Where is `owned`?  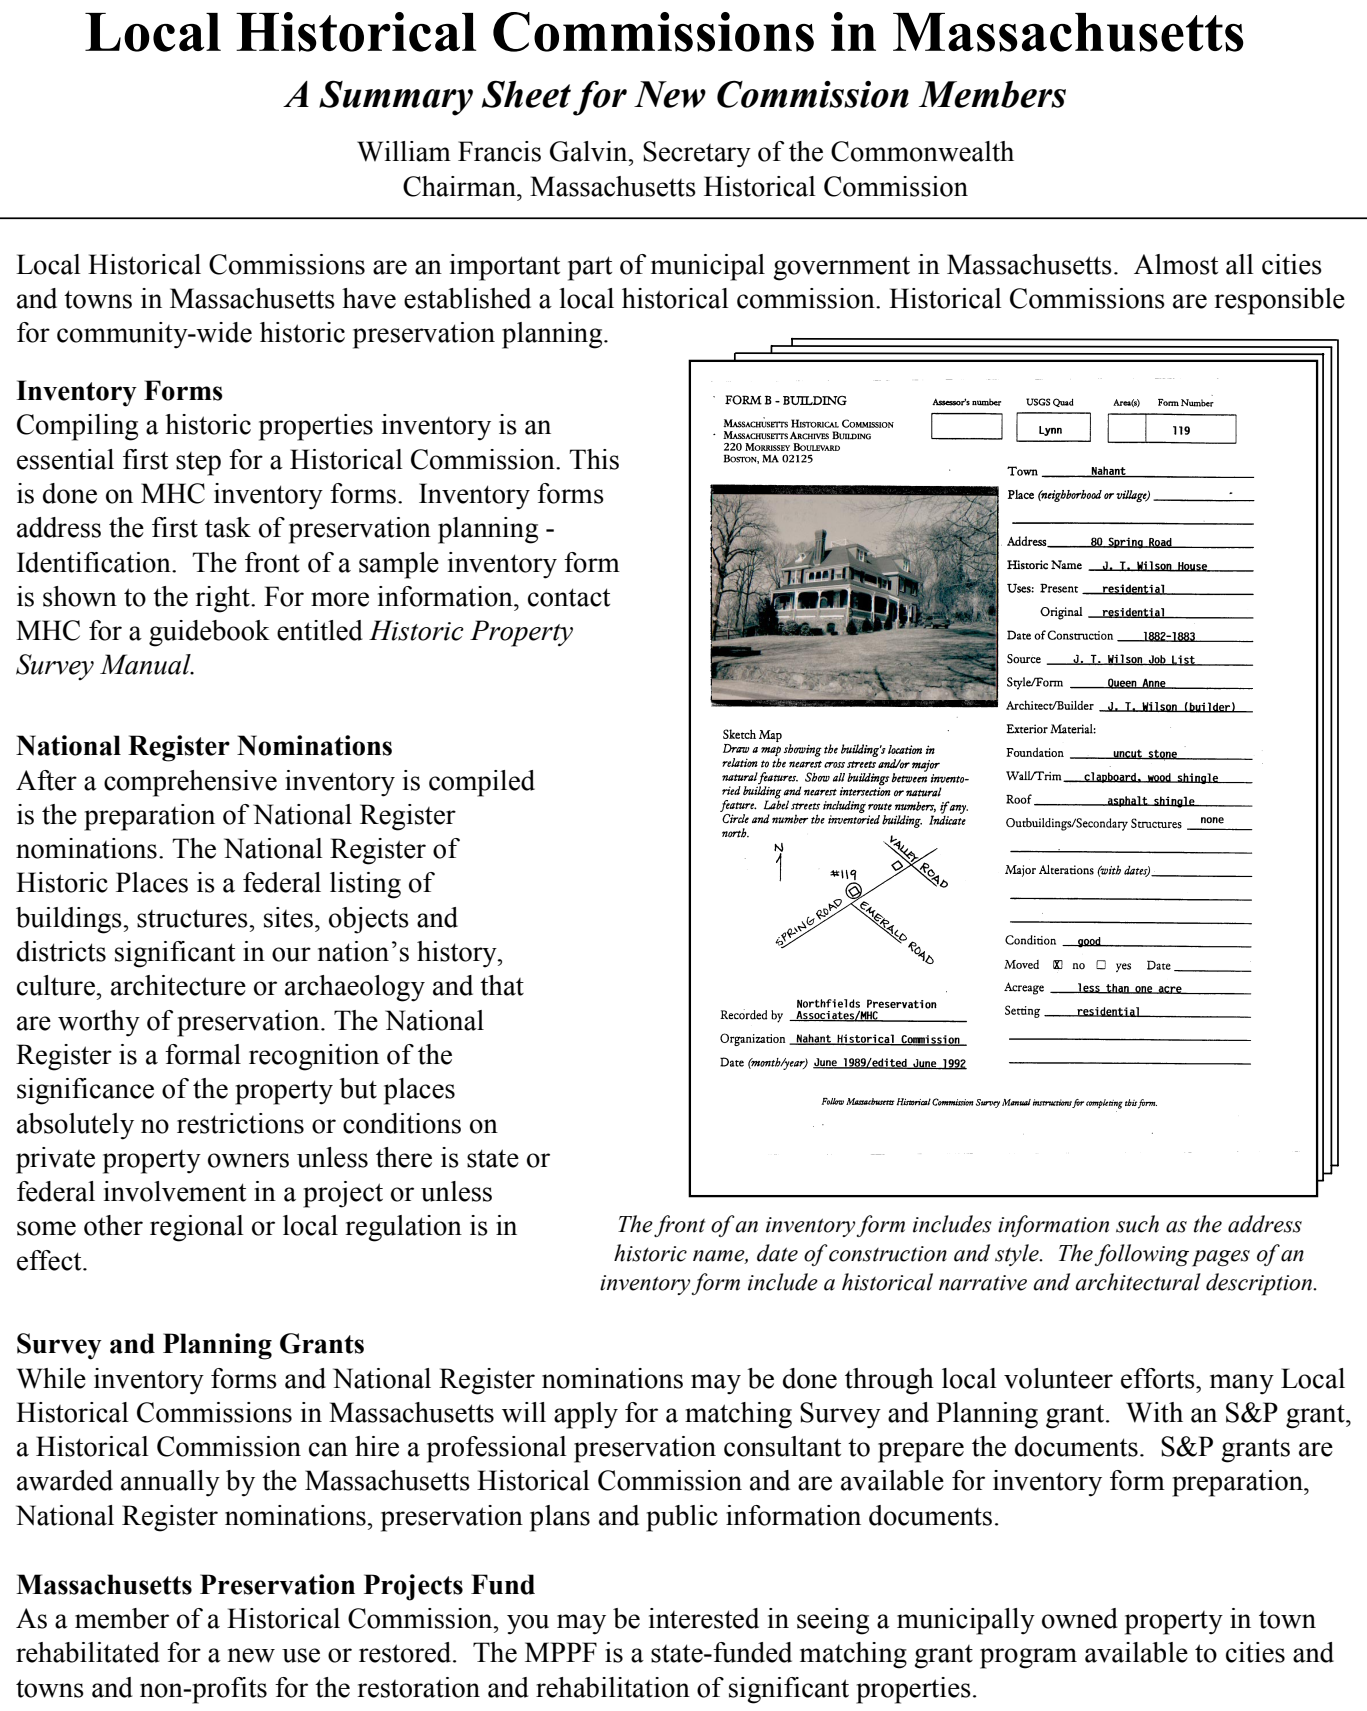
owned is located at coordinates (1080, 1618).
